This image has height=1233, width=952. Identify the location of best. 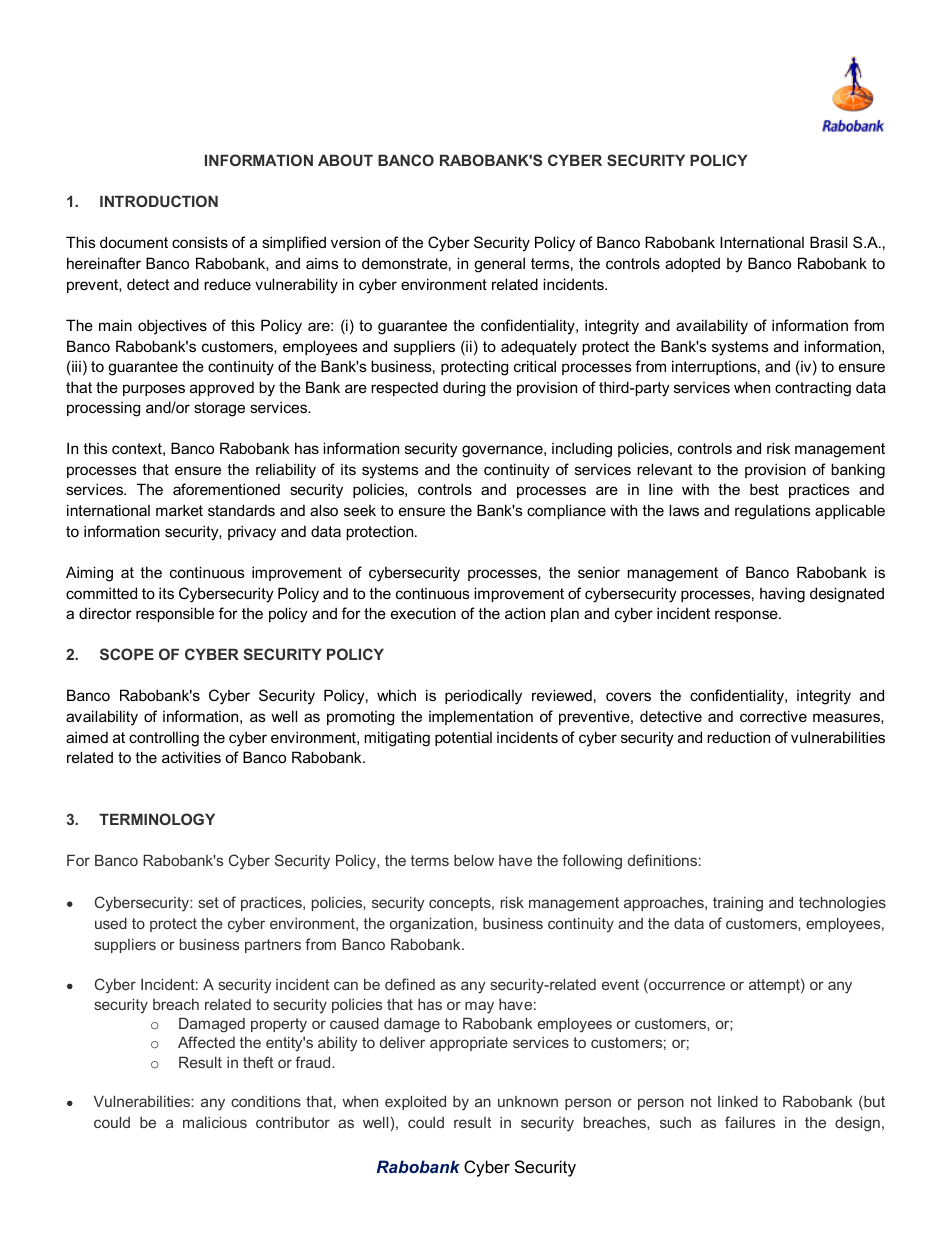
(764, 489).
